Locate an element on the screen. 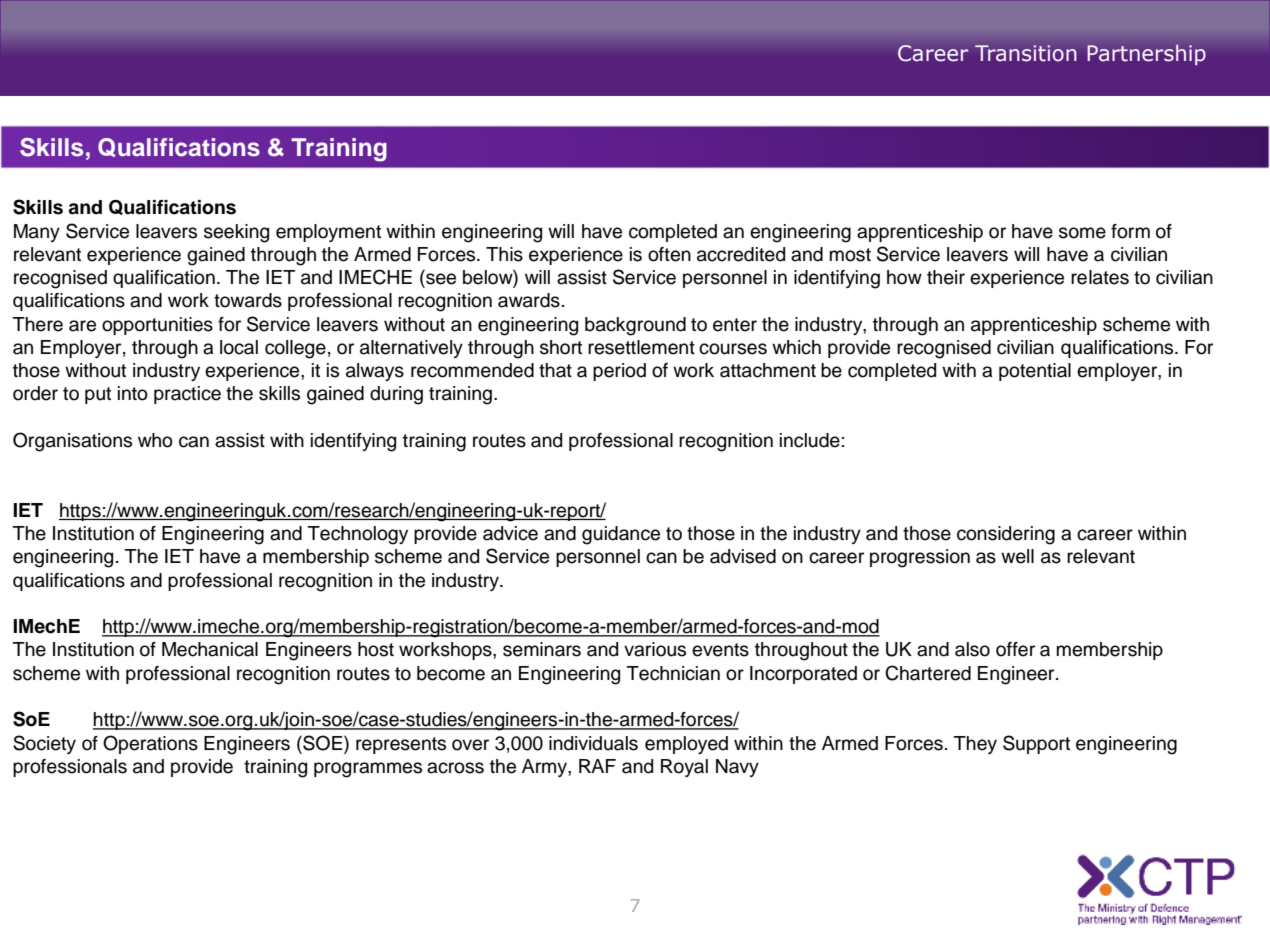 The height and width of the screenshot is (952, 1270). practice is located at coordinates (187, 395).
